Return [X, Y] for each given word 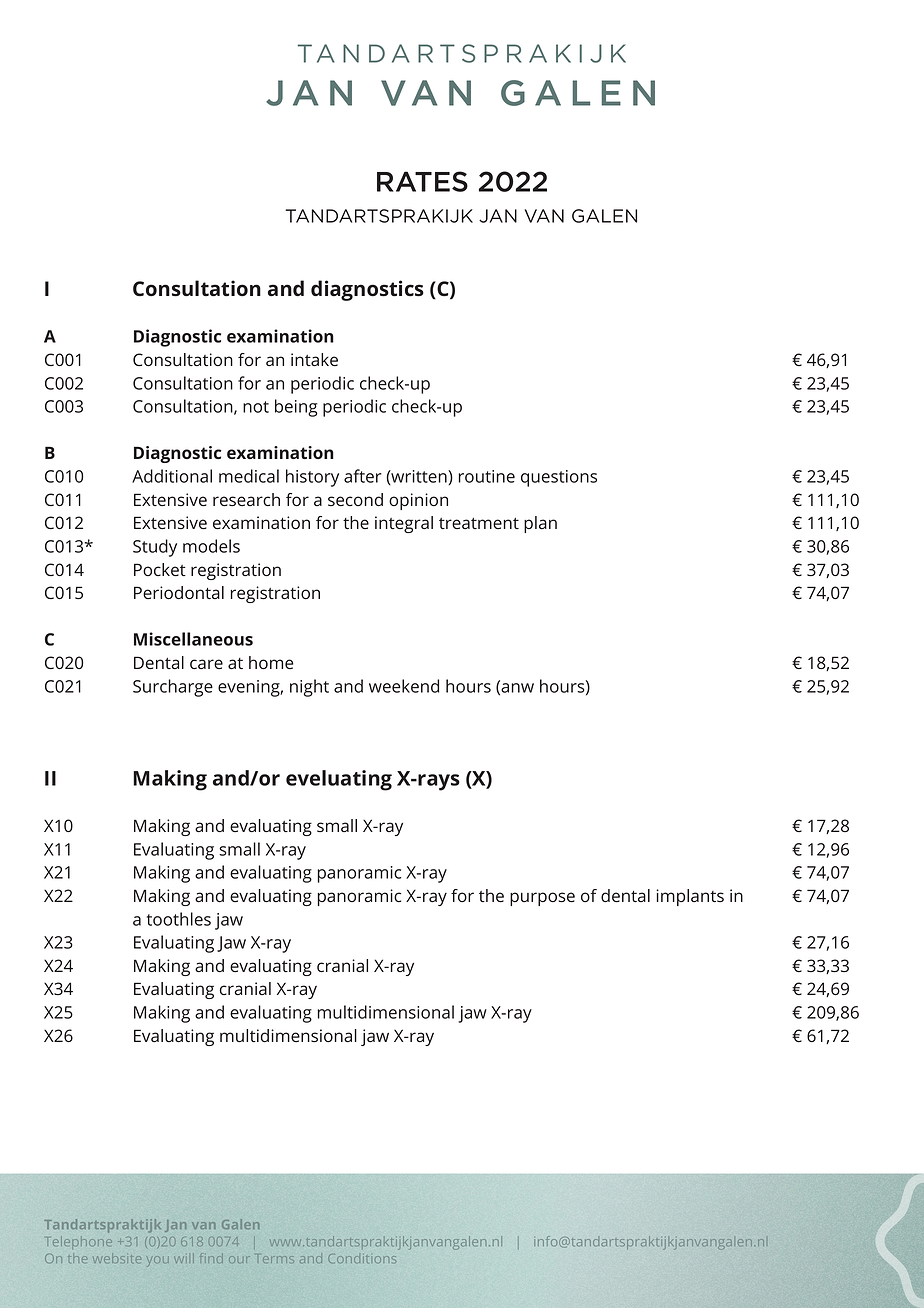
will [185, 1260]
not [256, 407]
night [309, 688]
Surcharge [173, 688]
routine [486, 476]
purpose [542, 899]
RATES [422, 181]
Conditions [362, 1258]
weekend [404, 686]
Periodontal [179, 592]
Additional [172, 476]
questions [559, 478]
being [296, 408]
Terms [275, 1260]
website [117, 1259]
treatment [479, 523]
